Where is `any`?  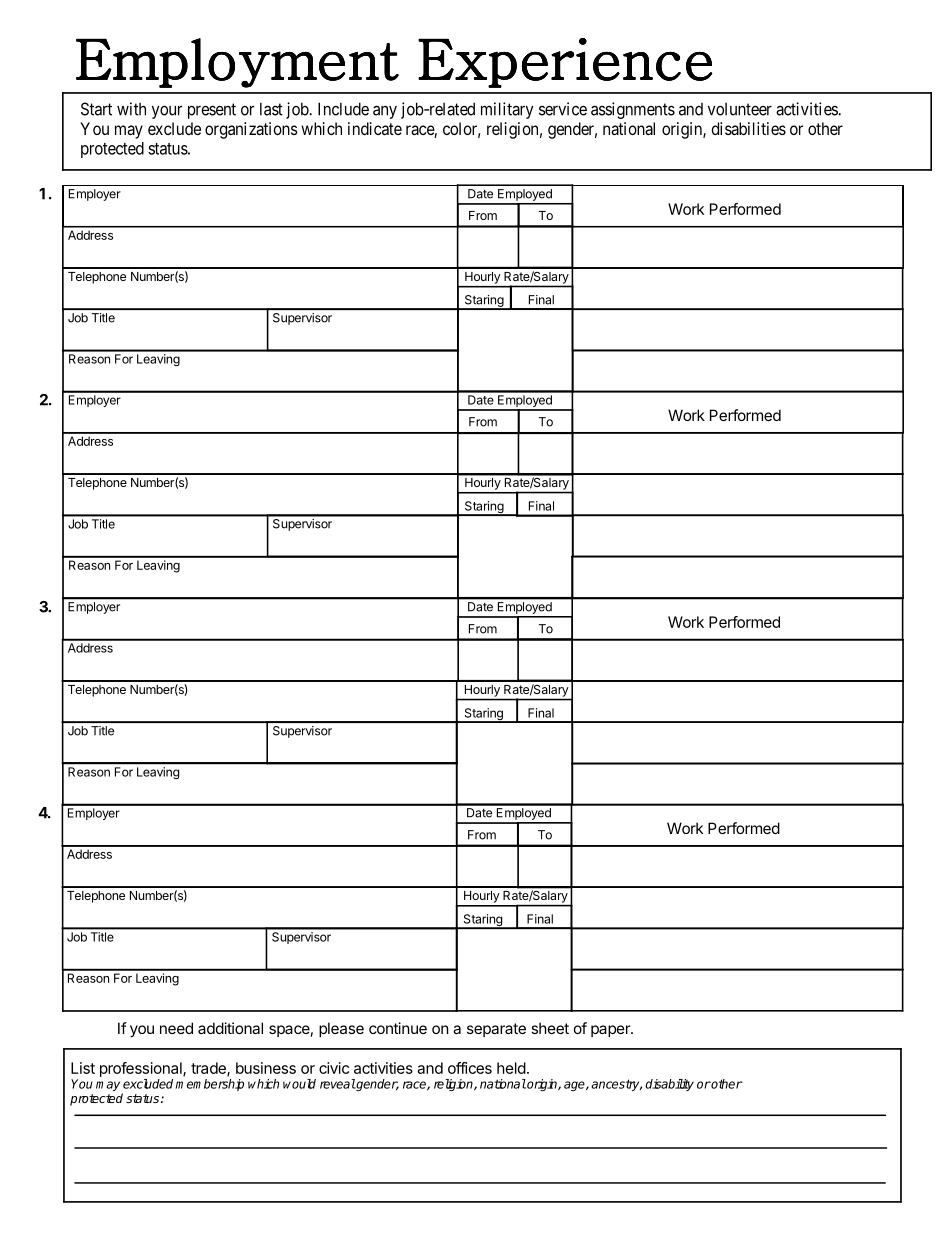 any is located at coordinates (385, 112).
